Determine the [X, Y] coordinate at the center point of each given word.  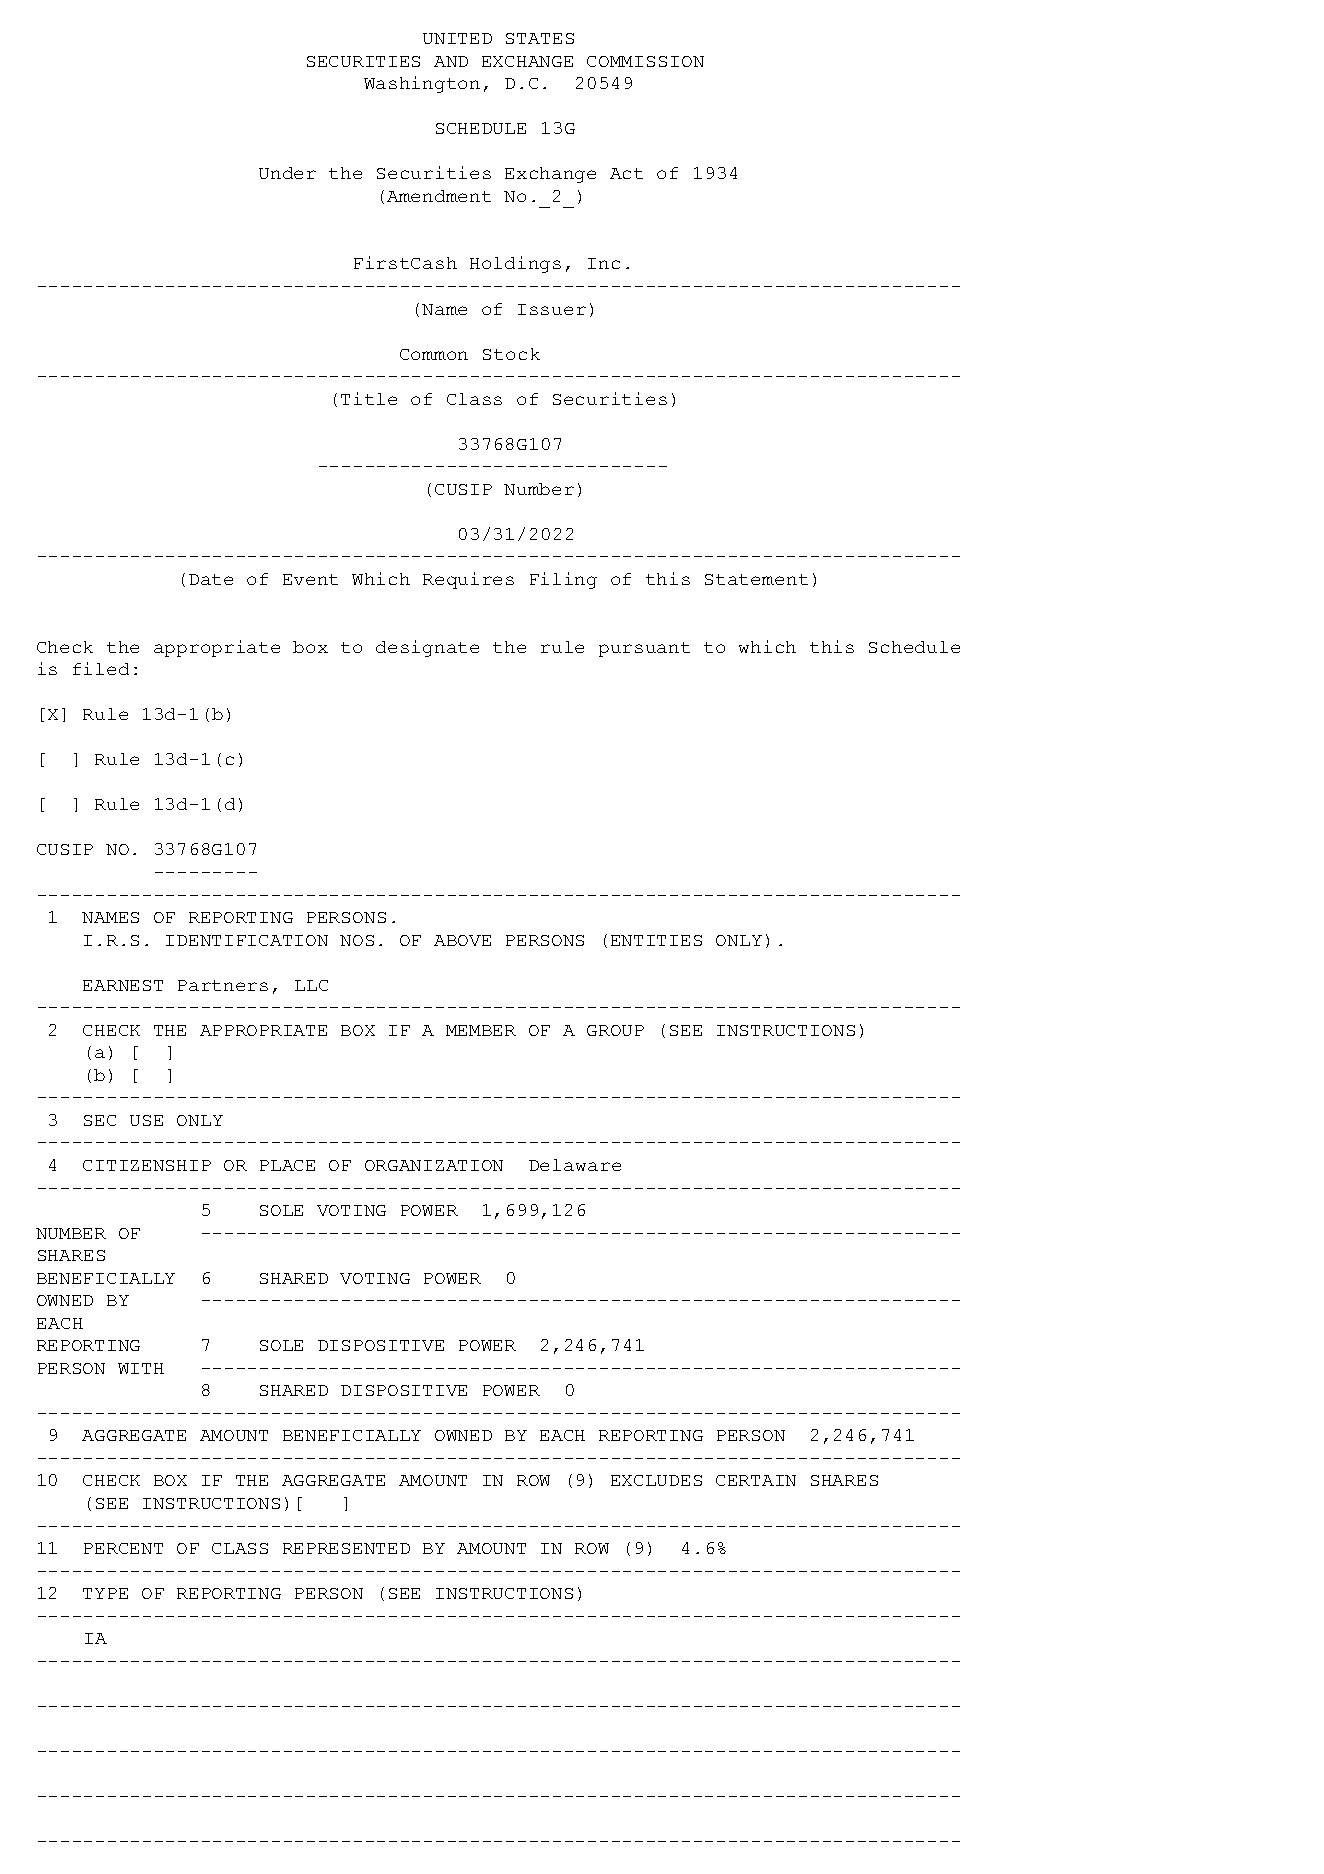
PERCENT [123, 1548]
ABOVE [462, 940]
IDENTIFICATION [247, 940]
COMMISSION [645, 61]
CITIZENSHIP [147, 1165]
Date [211, 579]
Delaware [575, 1165]
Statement [756, 579]
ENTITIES [656, 940]
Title [369, 398]
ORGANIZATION [434, 1165]
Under [287, 173]
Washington [422, 84]
